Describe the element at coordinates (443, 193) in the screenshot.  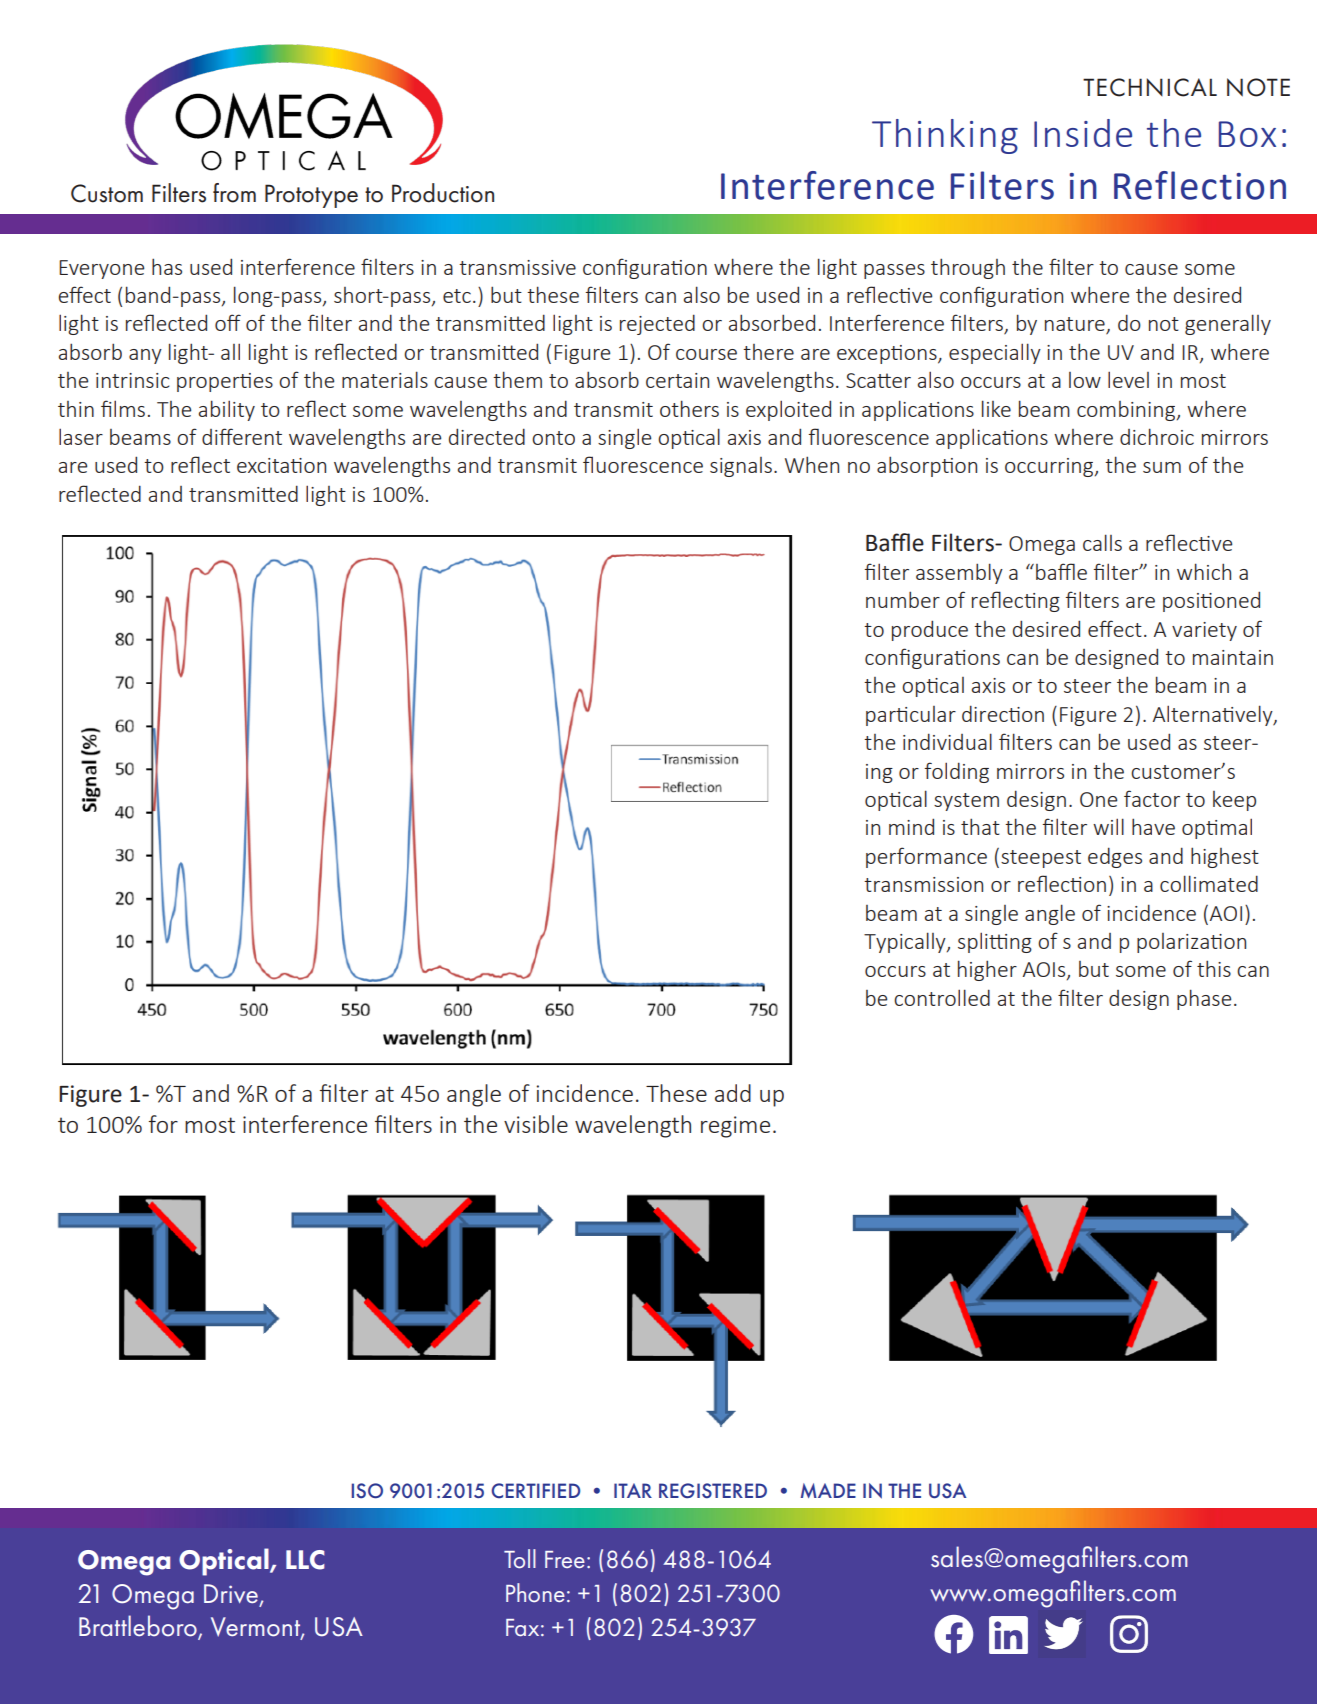
I see `Production` at that location.
